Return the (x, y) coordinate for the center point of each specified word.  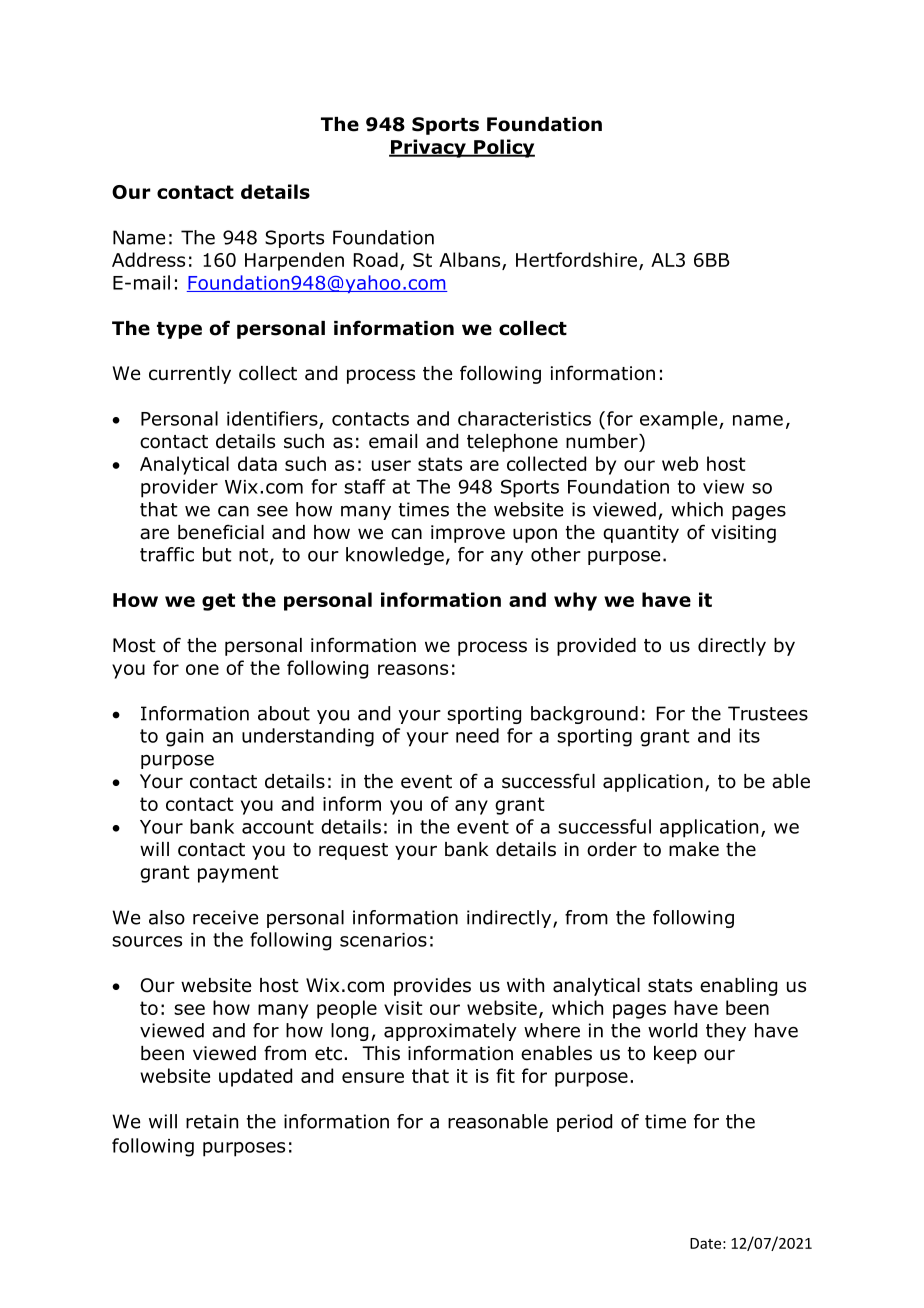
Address (148, 259)
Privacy (428, 148)
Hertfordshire (576, 259)
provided (596, 647)
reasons (413, 669)
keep (675, 1055)
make (694, 849)
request (353, 851)
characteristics (524, 418)
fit (505, 1075)
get (218, 602)
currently (190, 375)
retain (212, 1121)
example (680, 420)
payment (238, 874)
